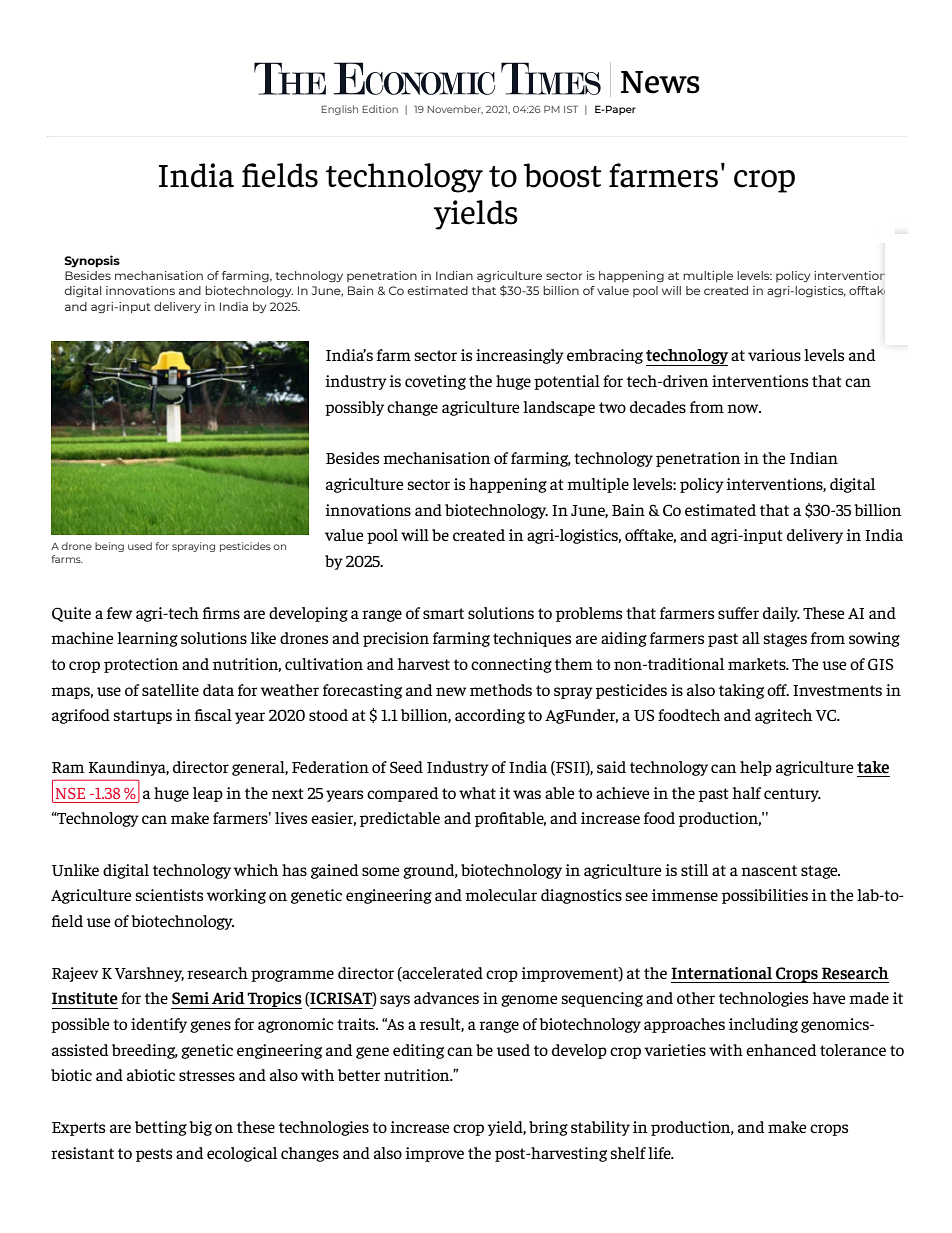  What do you see at coordinates (781, 614) in the screenshot?
I see `daily` at bounding box center [781, 614].
